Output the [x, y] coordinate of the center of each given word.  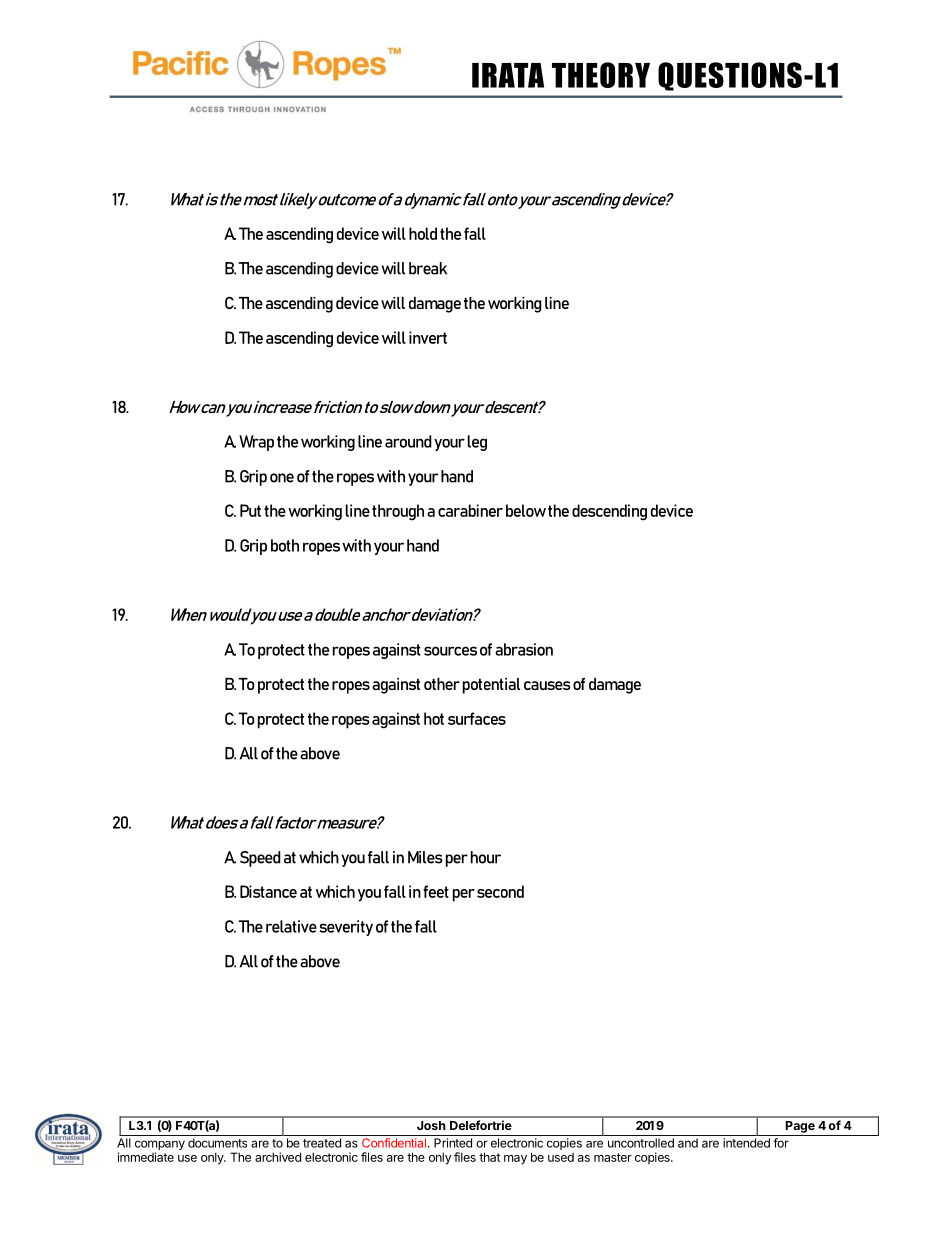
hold [423, 233]
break [428, 268]
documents [217, 1143]
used [561, 1157]
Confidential [394, 1143]
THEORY [601, 75]
